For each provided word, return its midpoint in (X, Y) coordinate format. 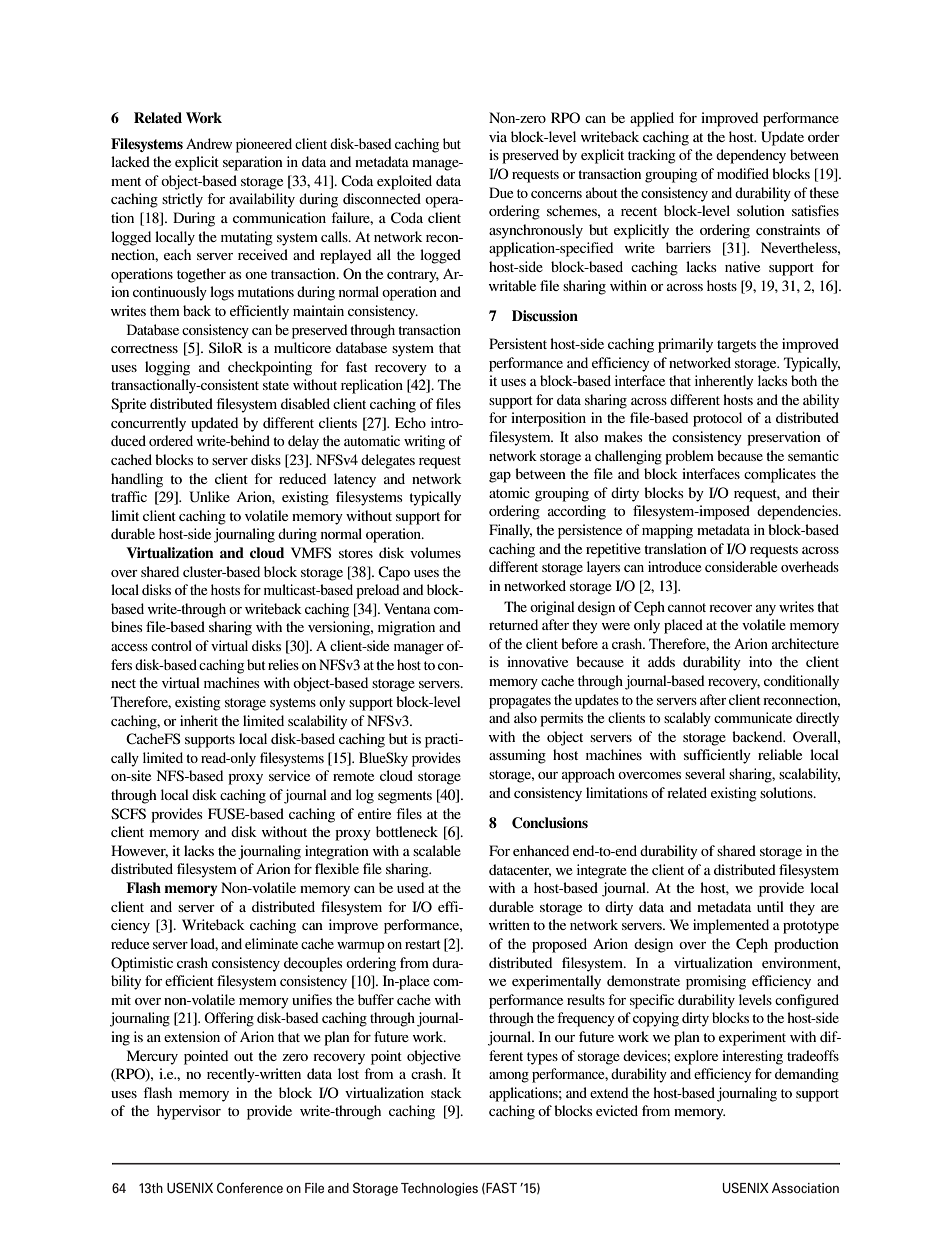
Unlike (209, 497)
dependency (751, 156)
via (498, 136)
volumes (435, 552)
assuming (517, 756)
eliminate (271, 943)
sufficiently (717, 756)
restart (423, 944)
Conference (250, 1187)
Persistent (518, 343)
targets (736, 346)
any (766, 610)
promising (716, 982)
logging (167, 368)
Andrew (209, 143)
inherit (199, 720)
